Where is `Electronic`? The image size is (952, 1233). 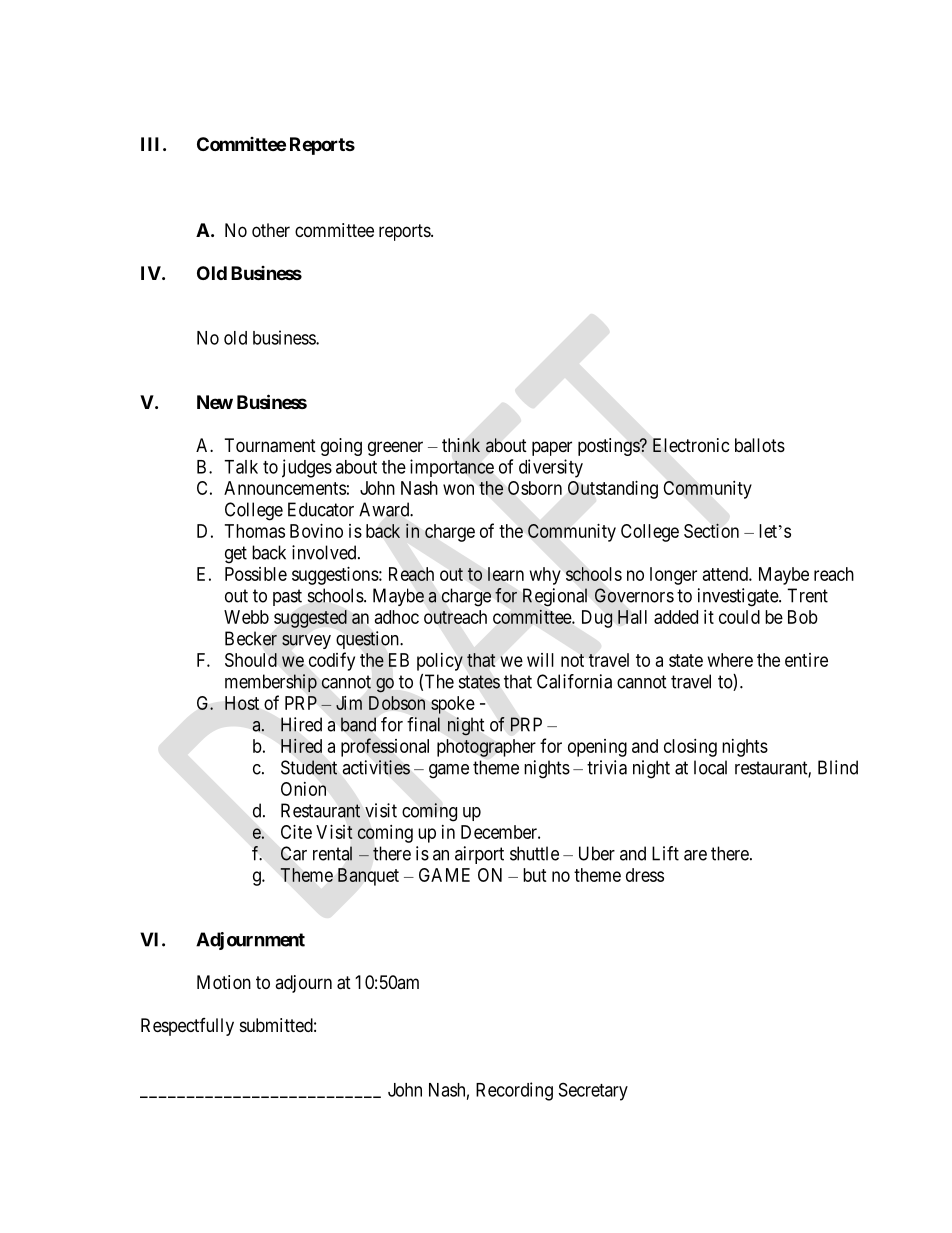 Electronic is located at coordinates (691, 445).
